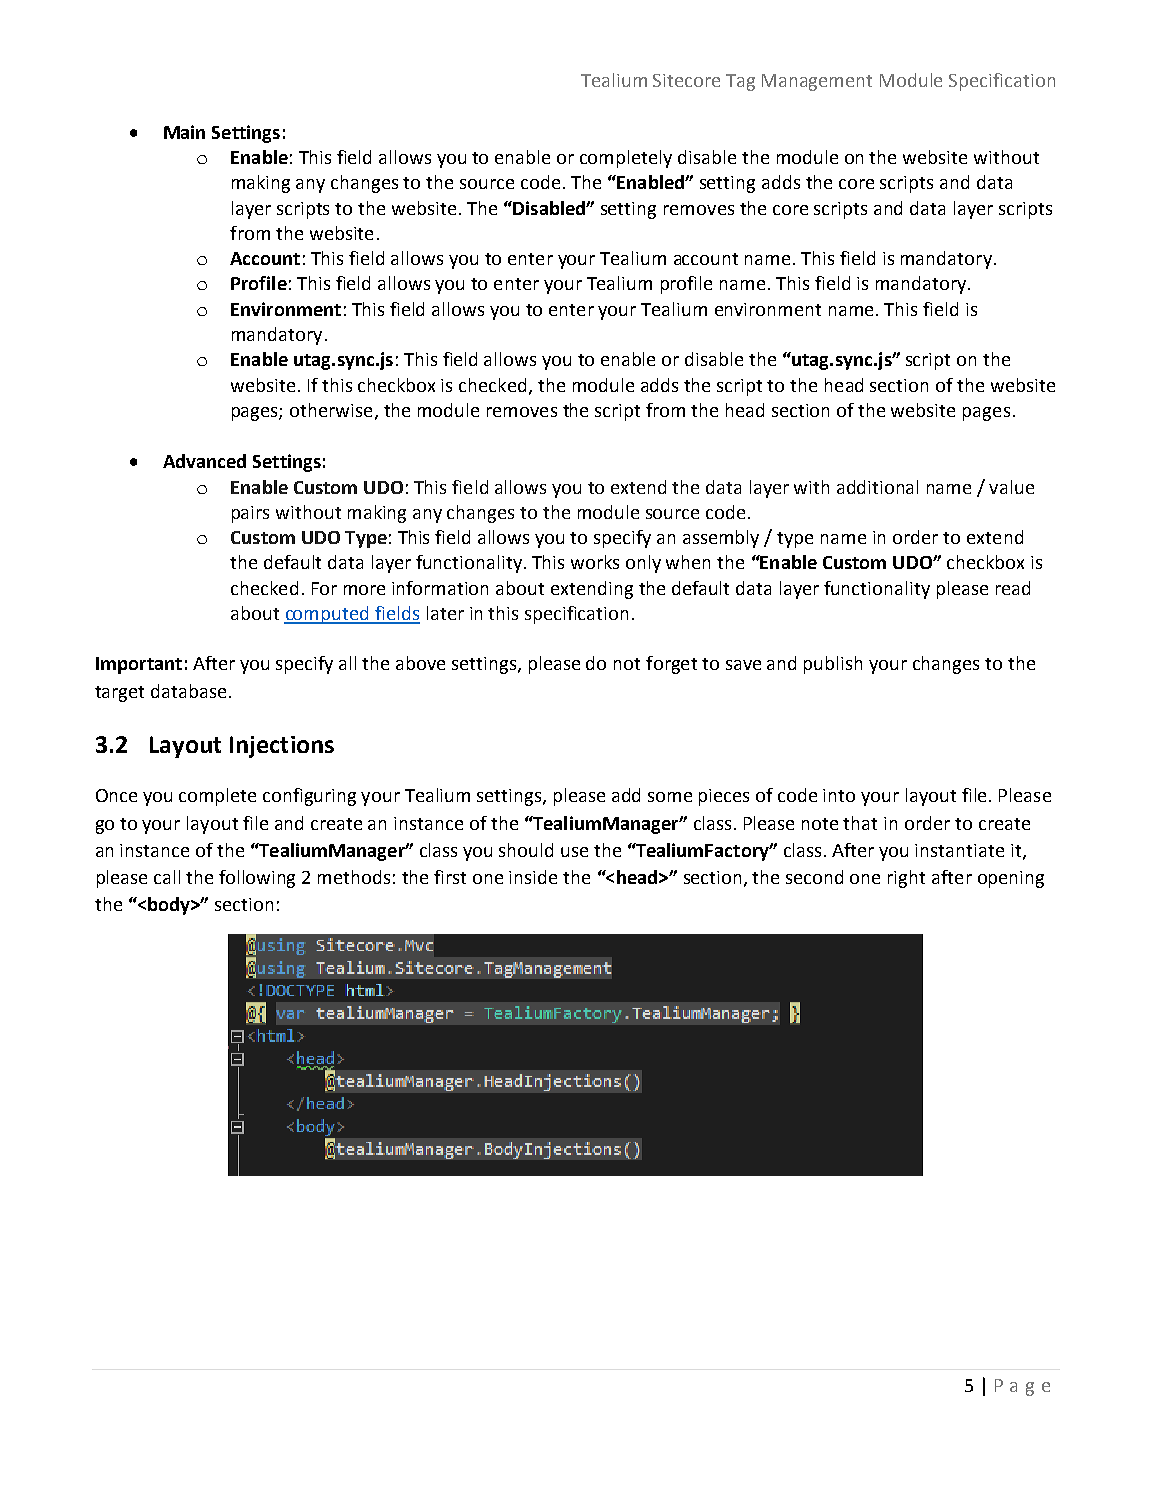  I want to click on Advanced, so click(204, 461).
